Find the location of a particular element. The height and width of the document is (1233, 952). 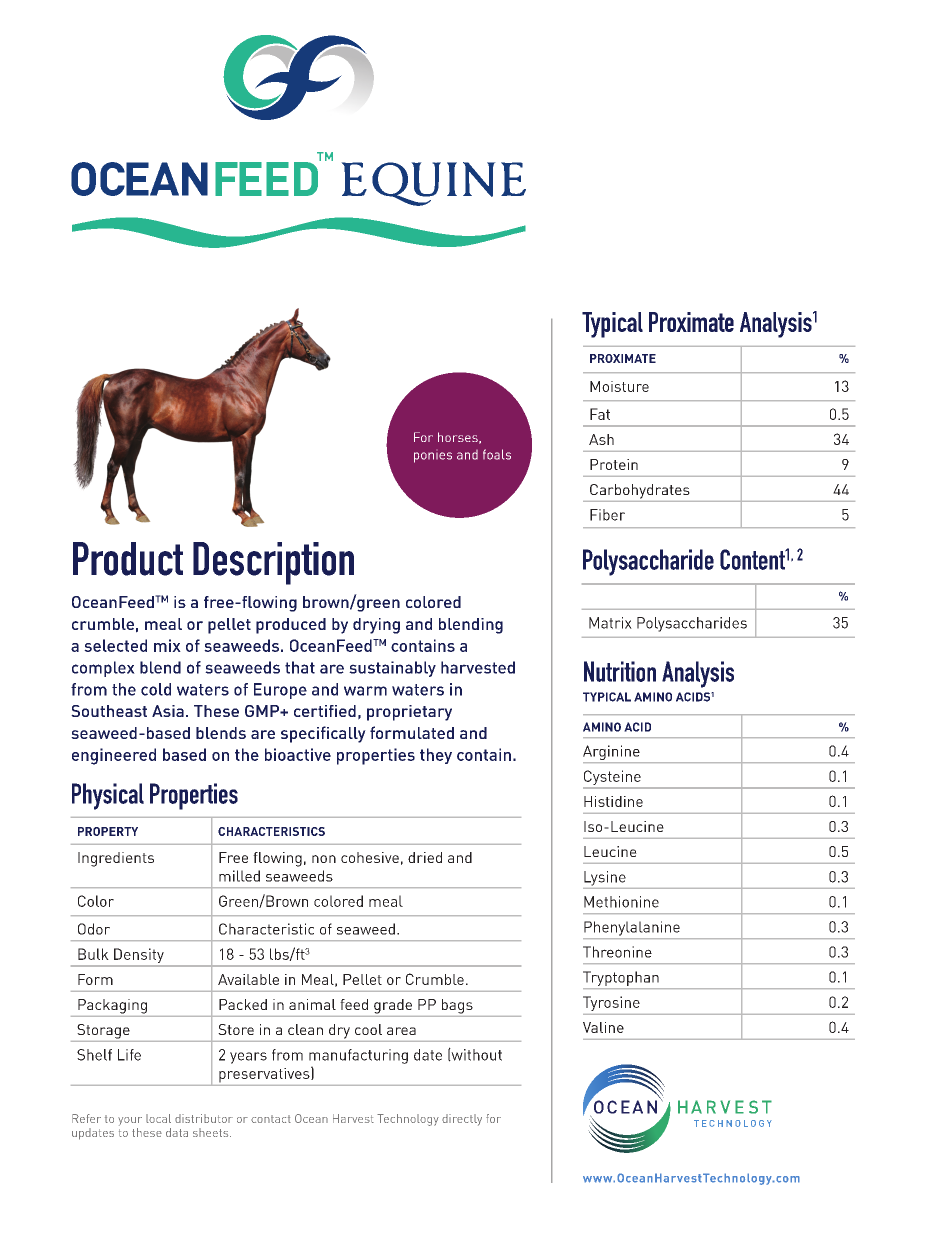

cohesive is located at coordinates (370, 857).
